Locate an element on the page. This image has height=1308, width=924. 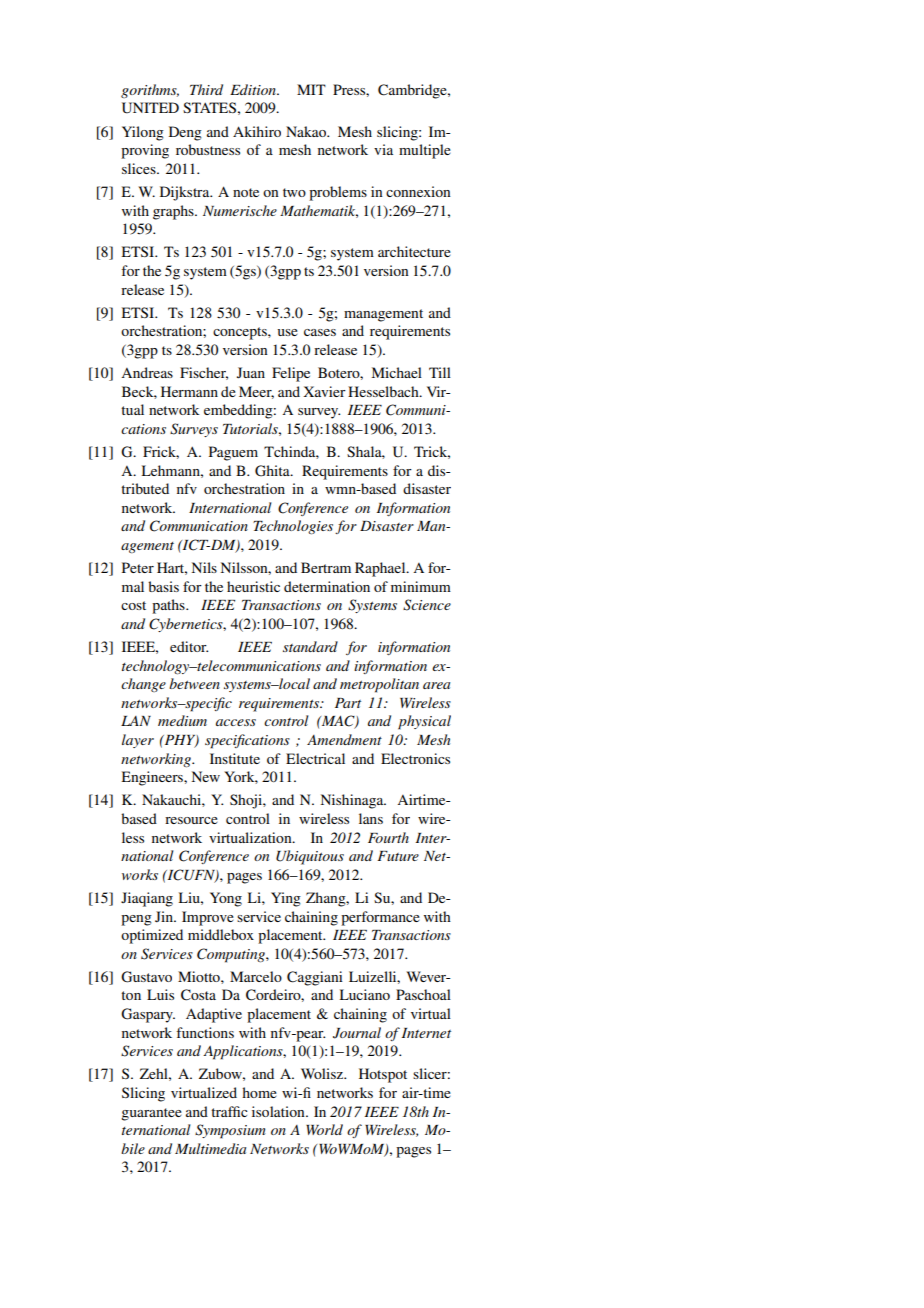
guarantee is located at coordinates (151, 1114).
